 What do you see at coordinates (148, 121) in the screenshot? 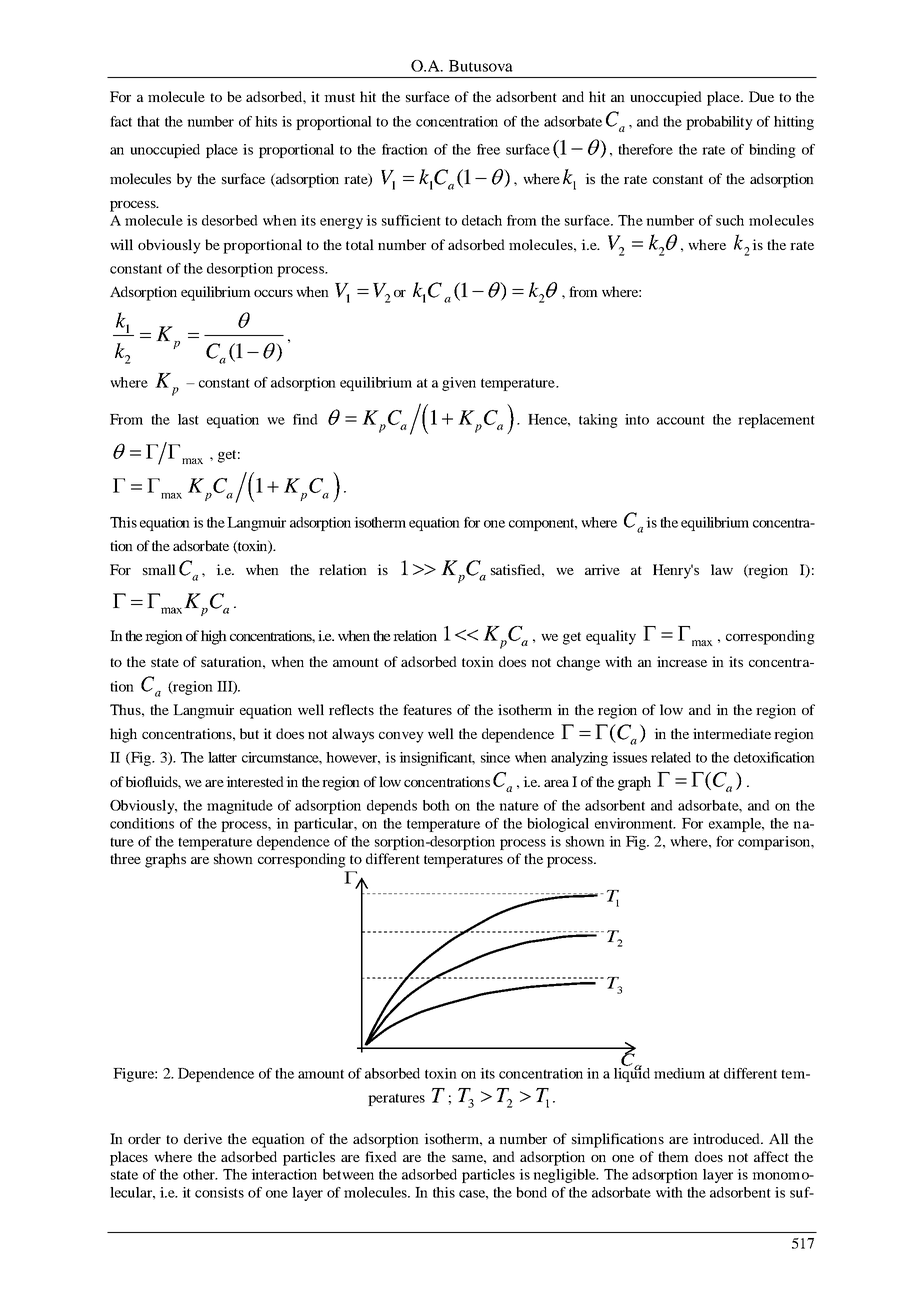
I see `that` at bounding box center [148, 121].
